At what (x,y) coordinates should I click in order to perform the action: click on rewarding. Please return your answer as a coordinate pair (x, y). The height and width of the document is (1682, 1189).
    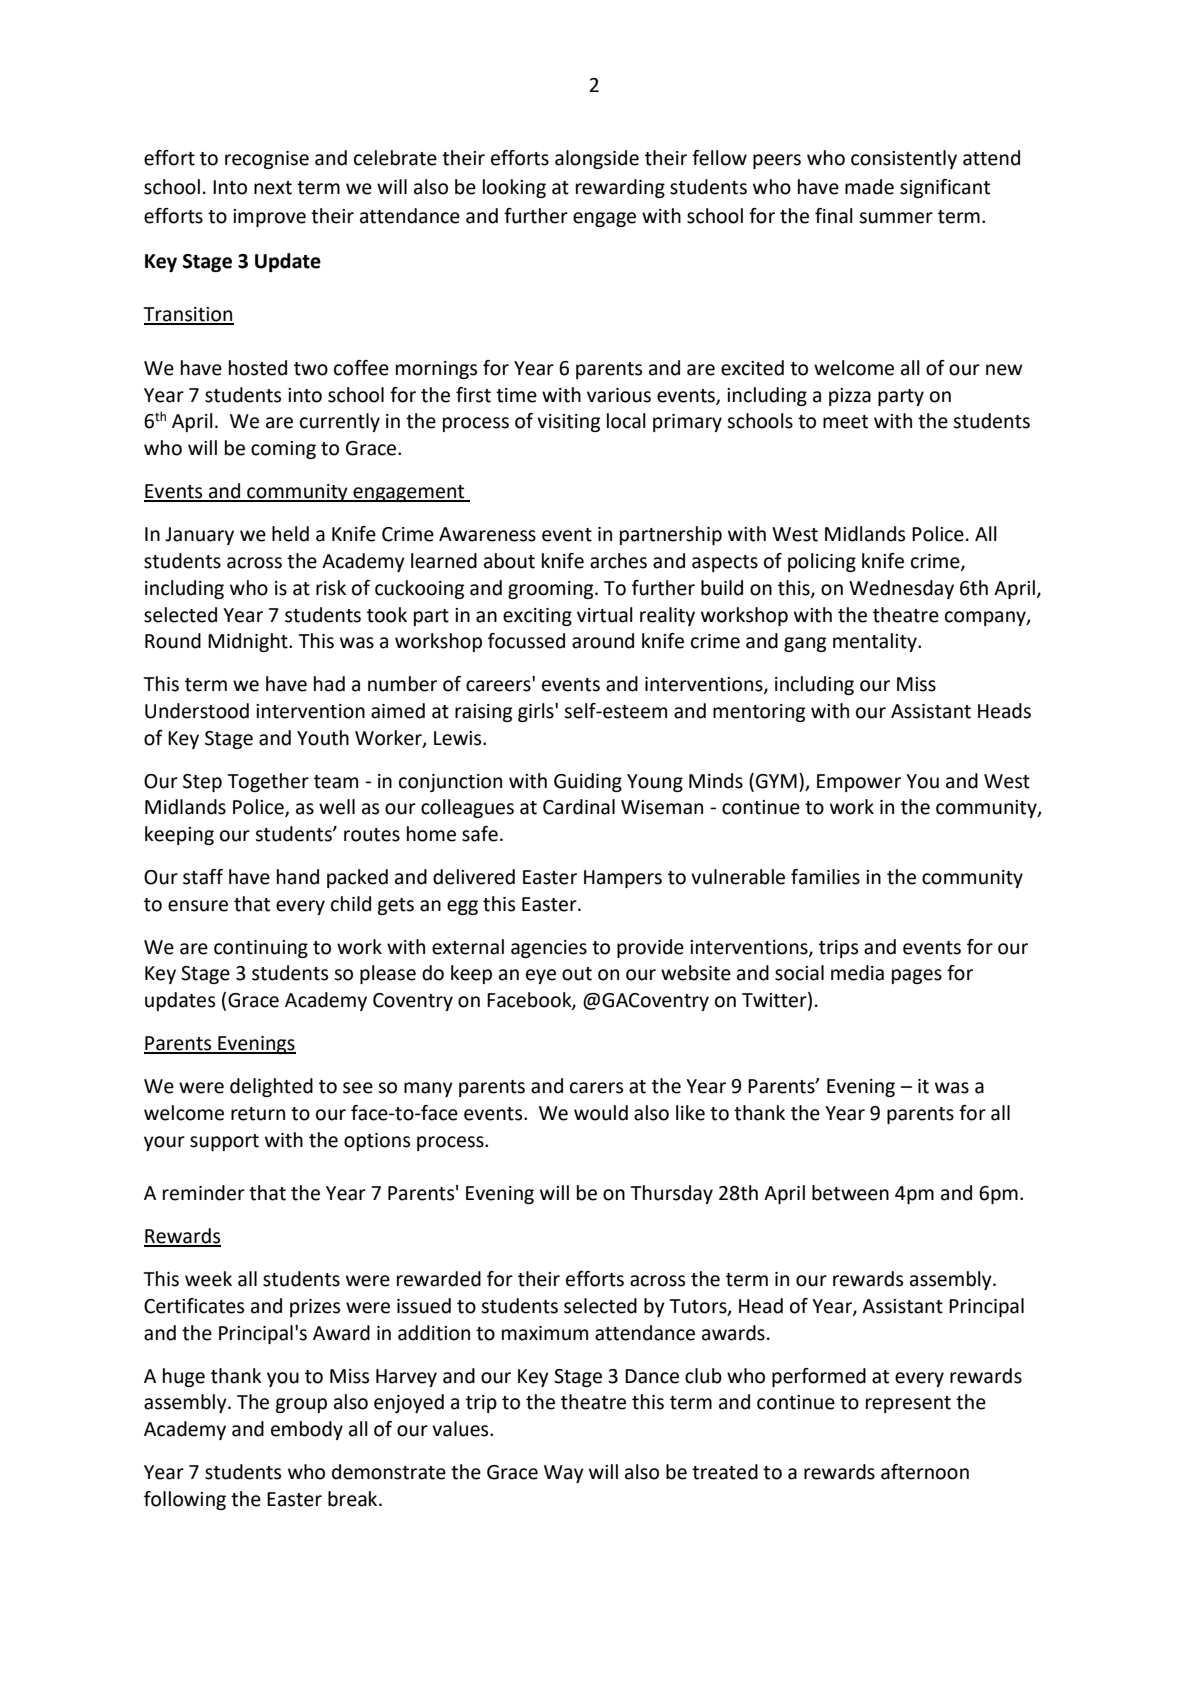
    Looking at the image, I should click on (620, 188).
